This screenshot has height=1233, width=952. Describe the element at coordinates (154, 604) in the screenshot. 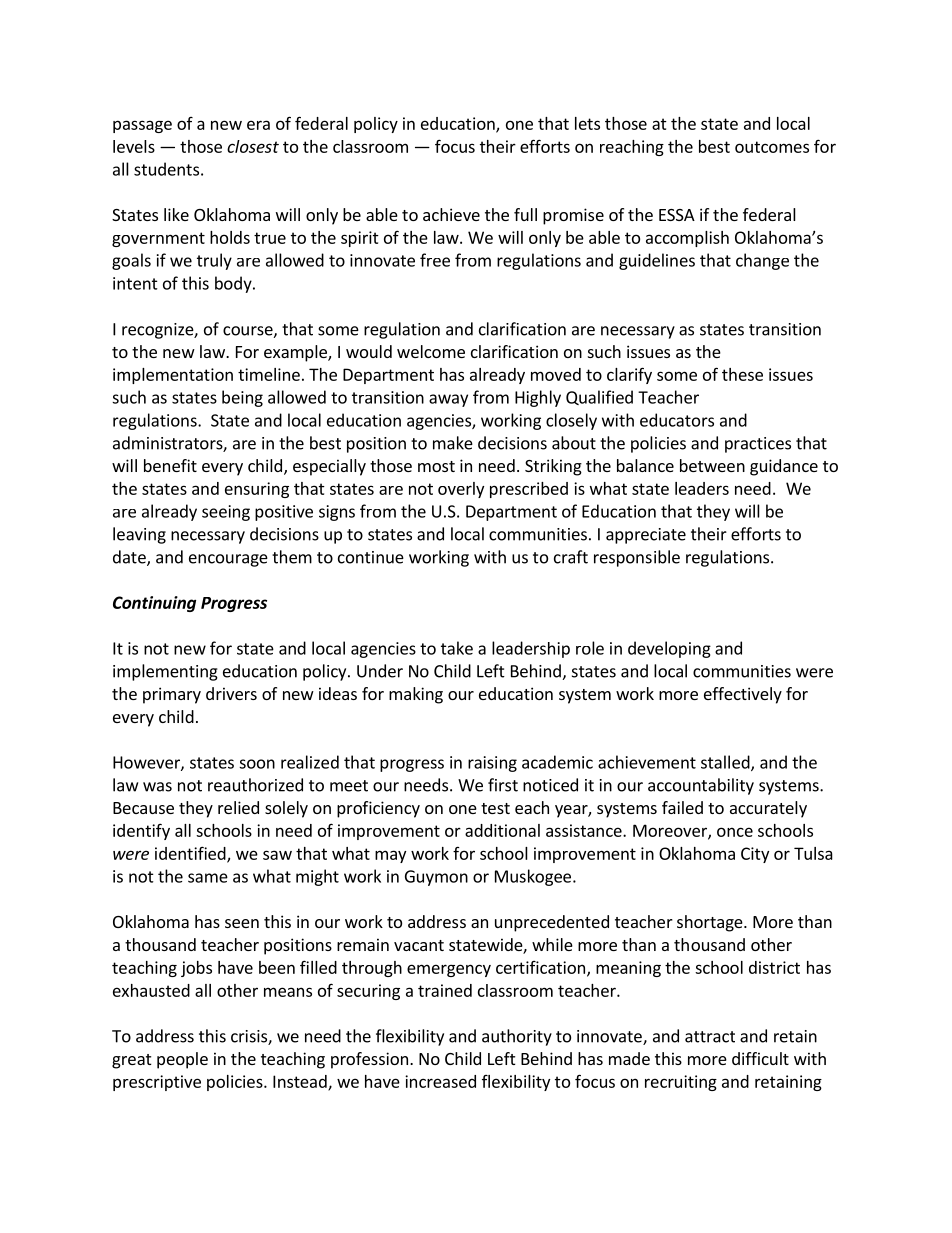

I see `Continuing` at that location.
